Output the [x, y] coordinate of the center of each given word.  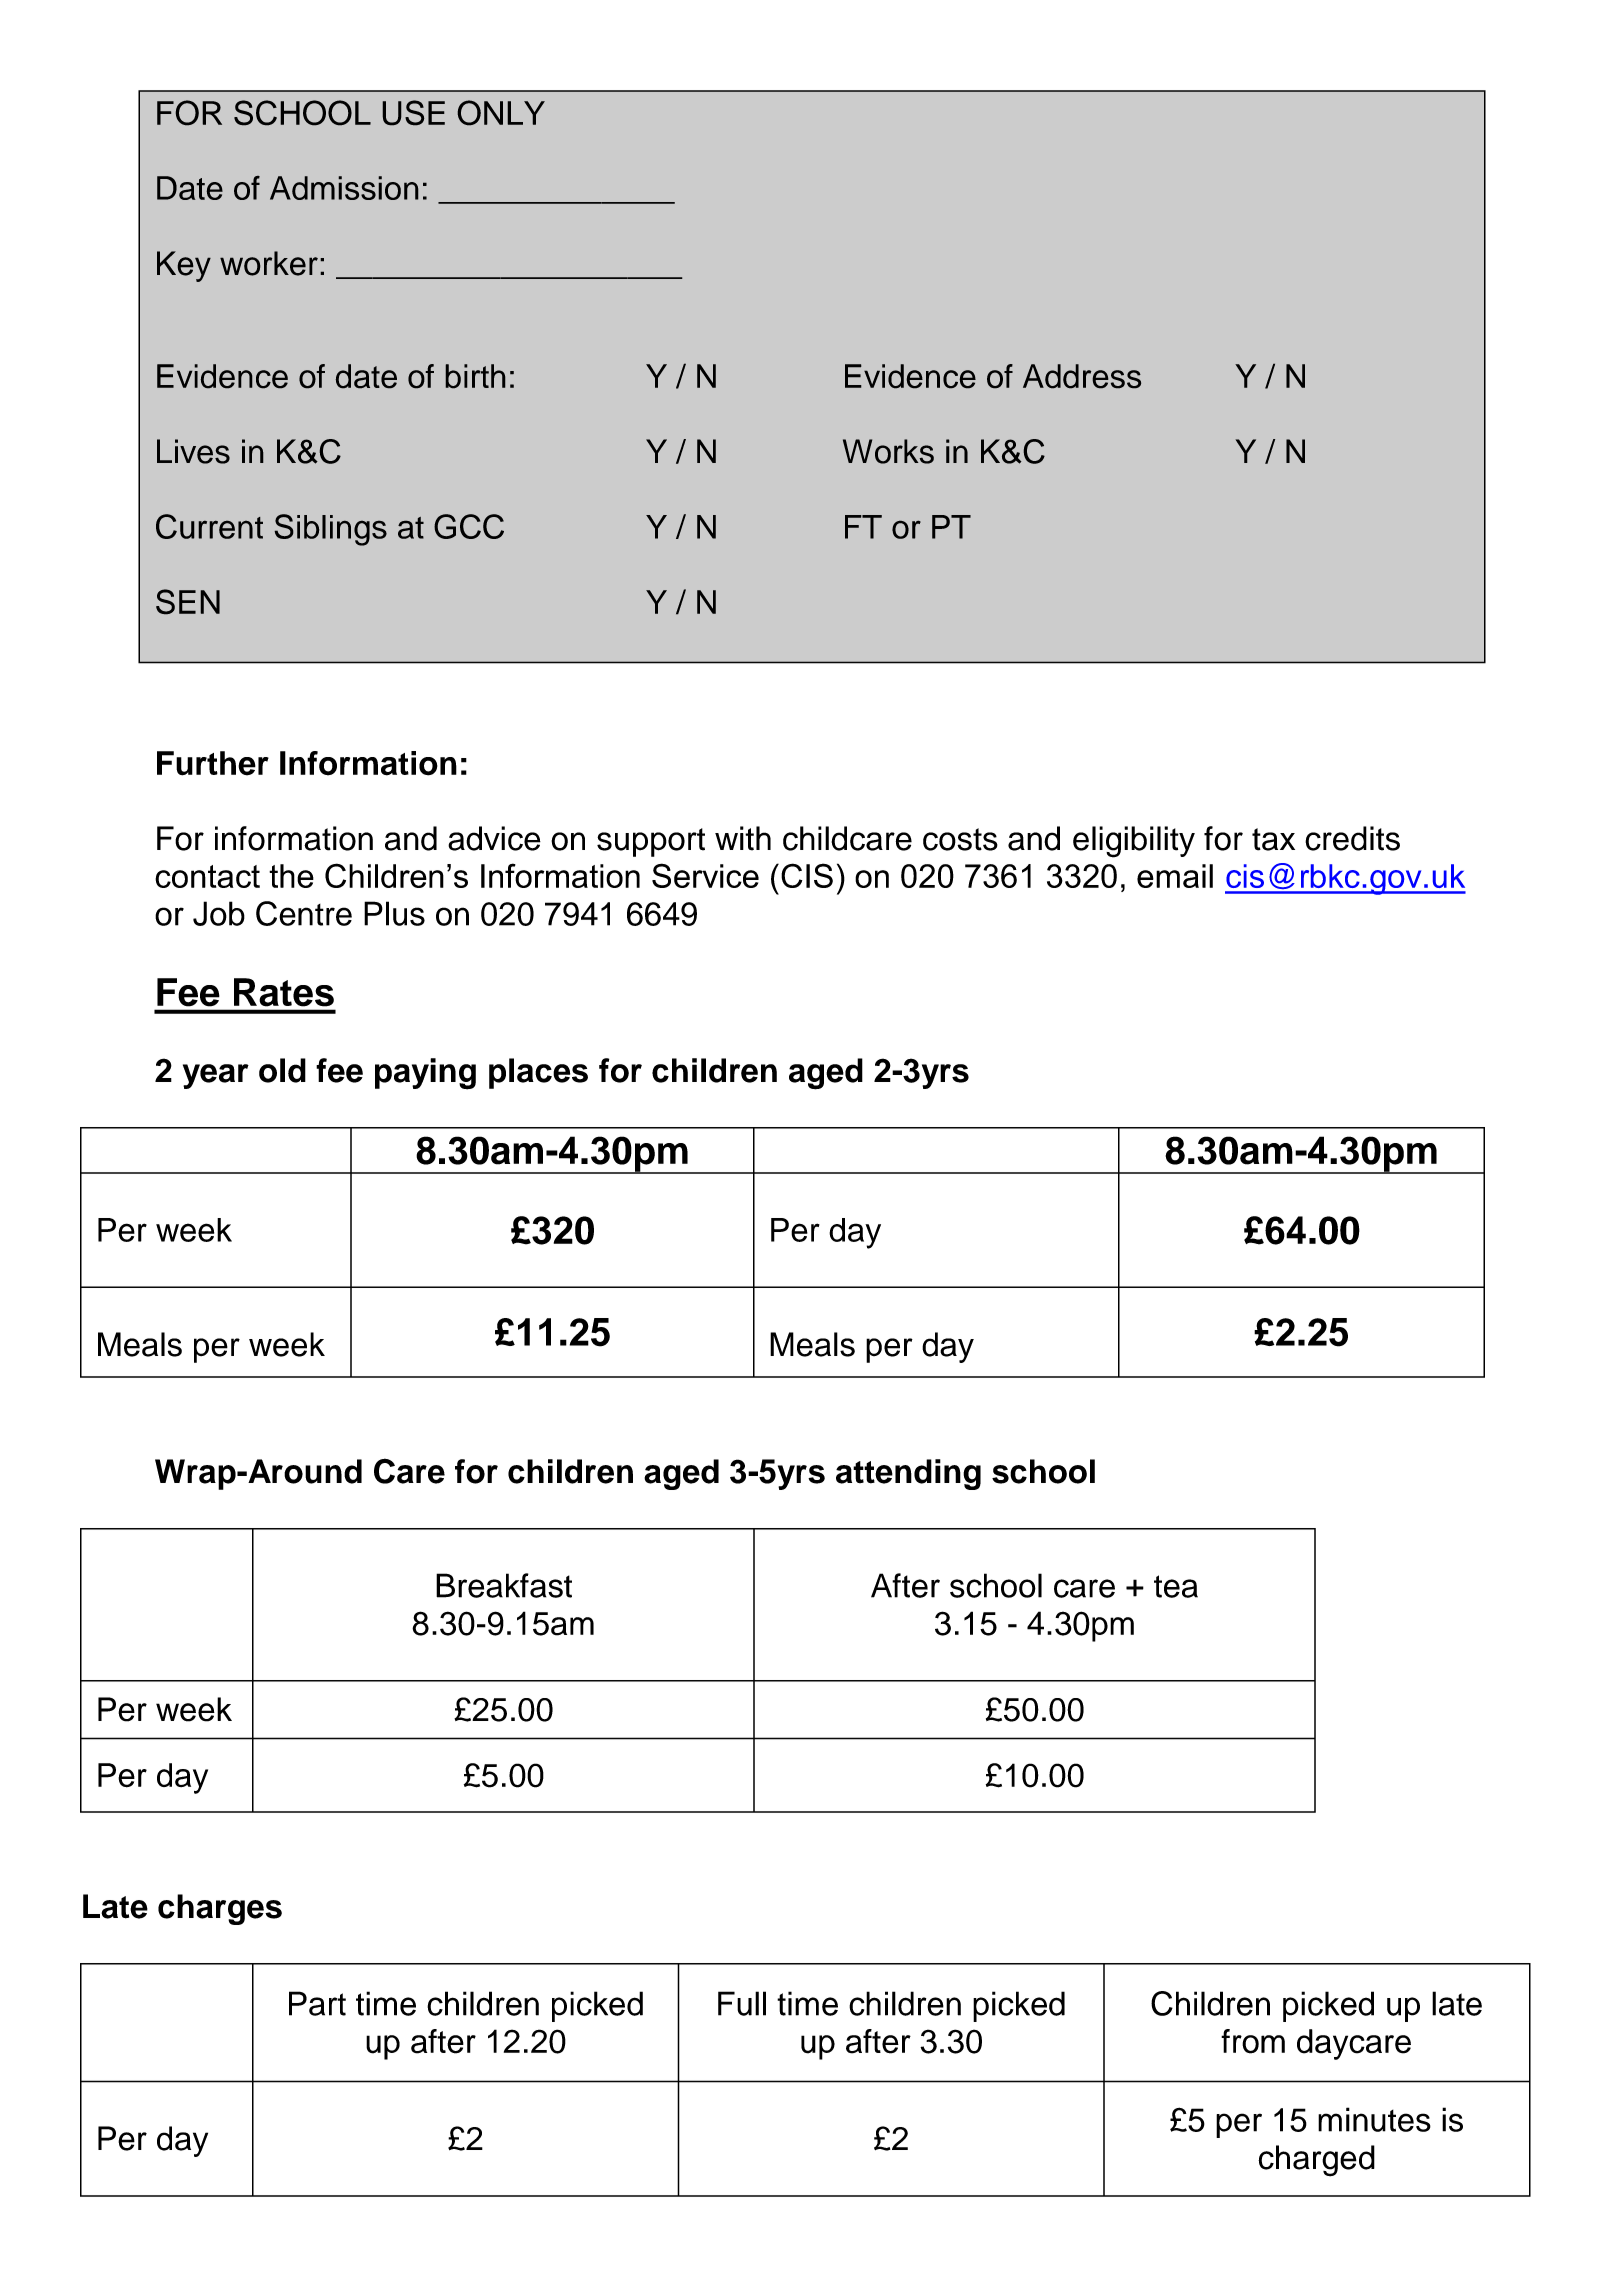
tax [1273, 839]
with [743, 838]
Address [1082, 376]
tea [1176, 1586]
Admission [344, 188]
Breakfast [504, 1585]
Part [317, 2003]
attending [908, 1474]
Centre [304, 913]
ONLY [501, 113]
